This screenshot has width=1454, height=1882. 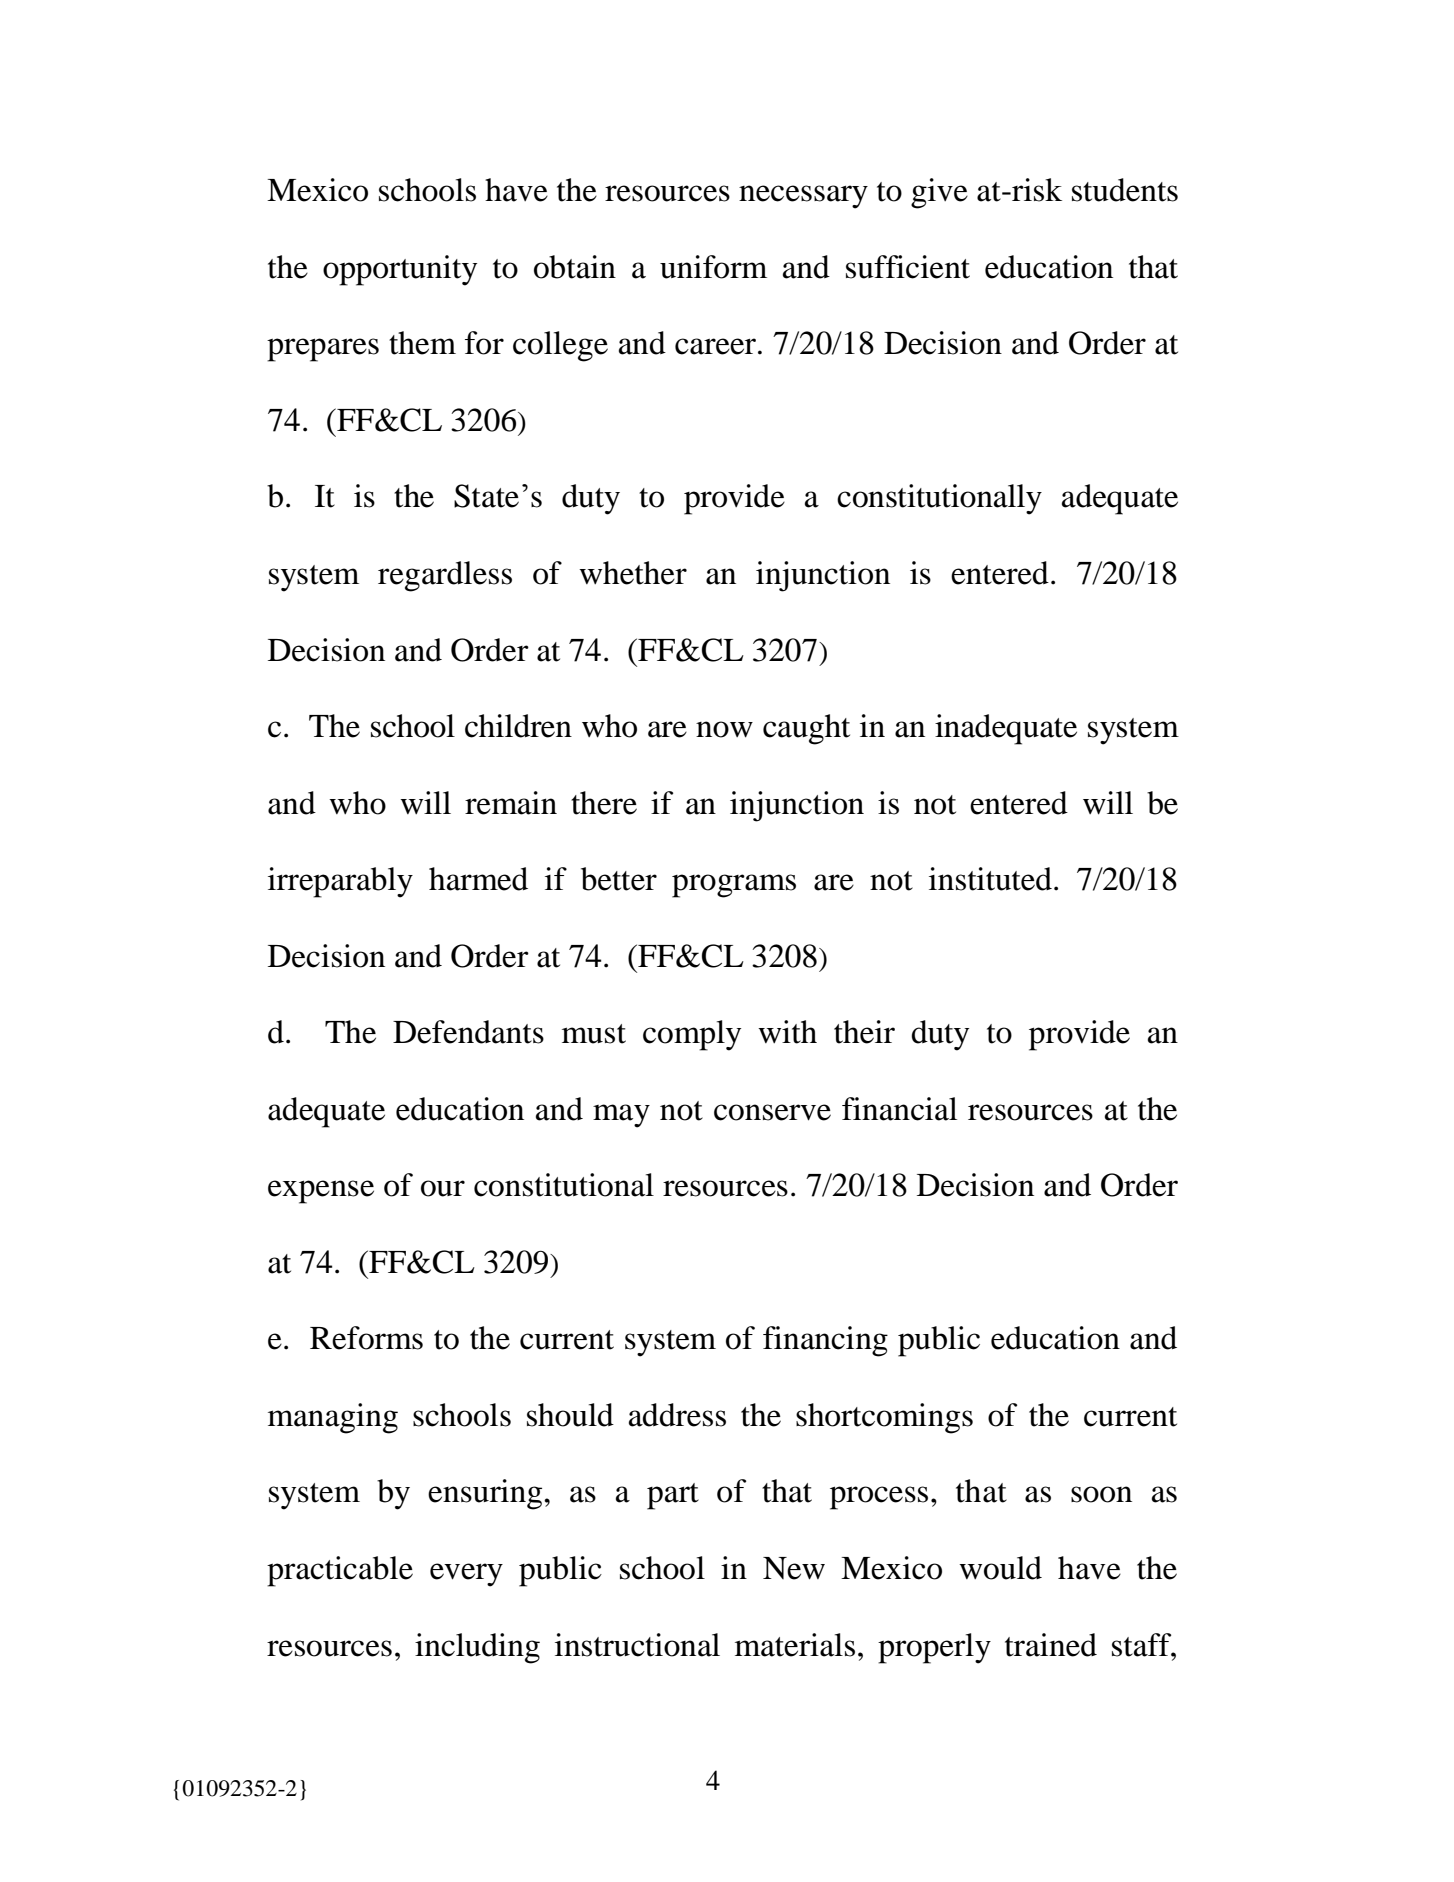 I want to click on opportunity, so click(x=400, y=270).
